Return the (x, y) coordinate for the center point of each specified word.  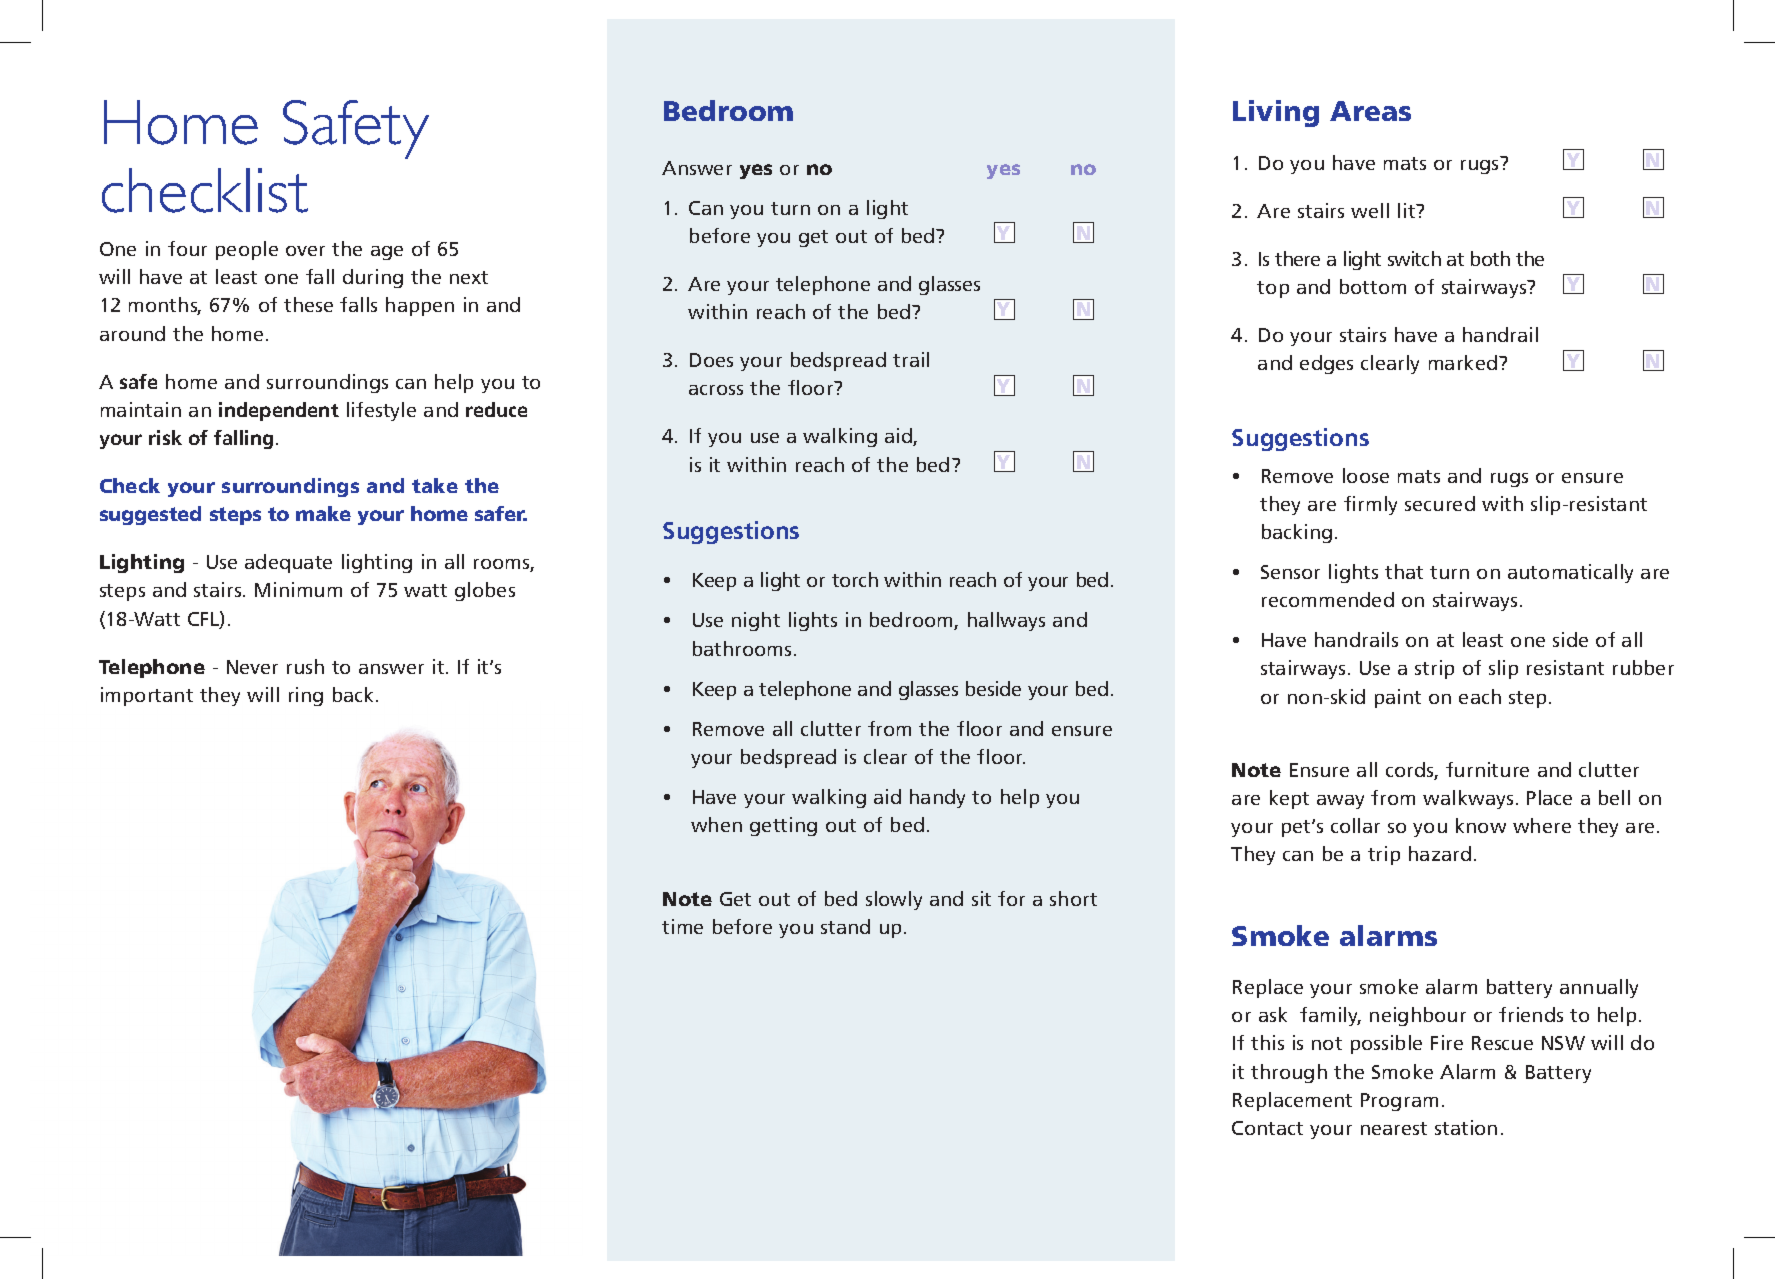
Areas (1370, 111)
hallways (1006, 621)
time (682, 926)
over (305, 251)
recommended (1328, 599)
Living (1276, 113)
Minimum (298, 589)
